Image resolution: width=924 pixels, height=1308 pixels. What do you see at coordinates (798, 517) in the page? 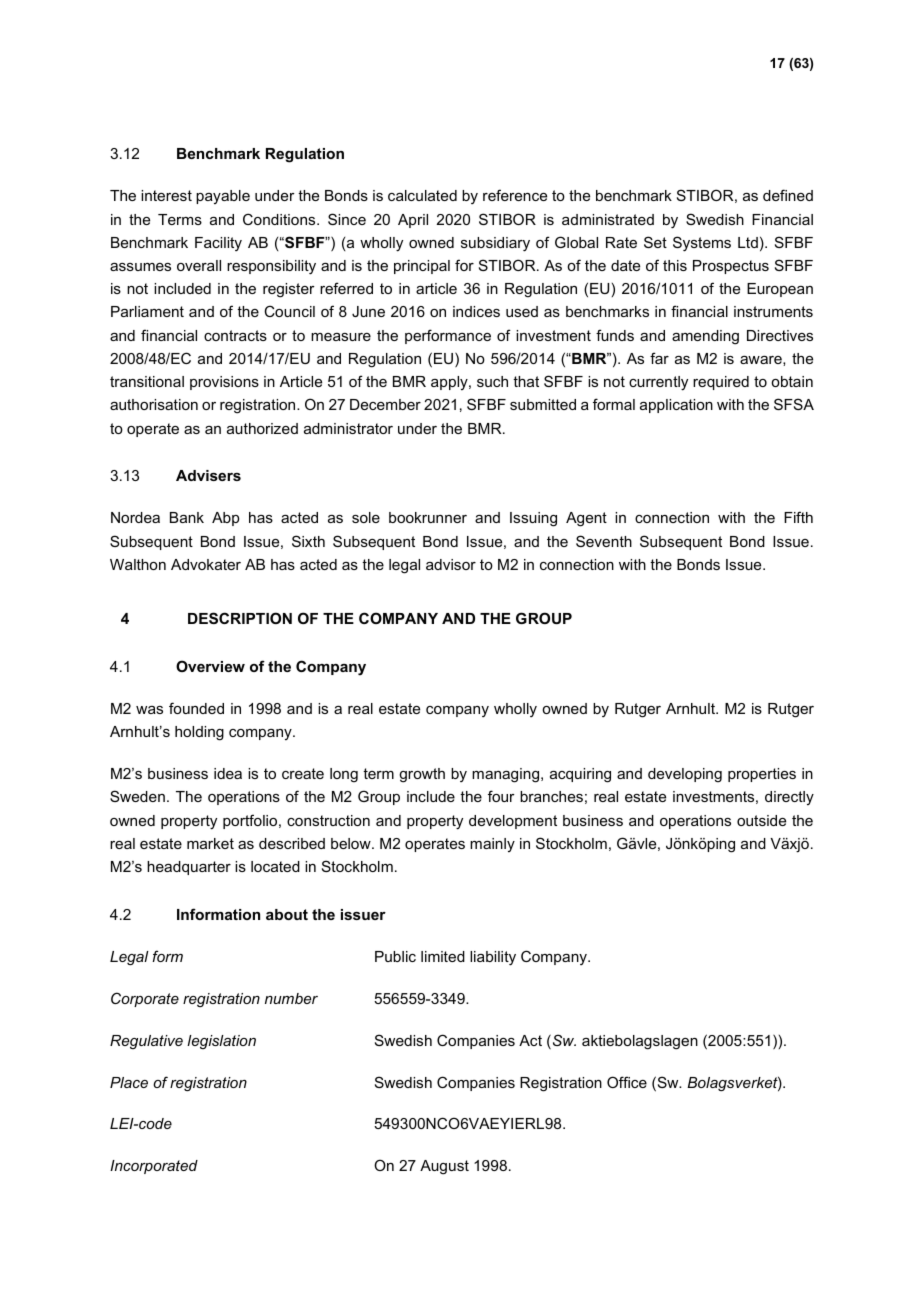
I see `Fifth` at bounding box center [798, 517].
